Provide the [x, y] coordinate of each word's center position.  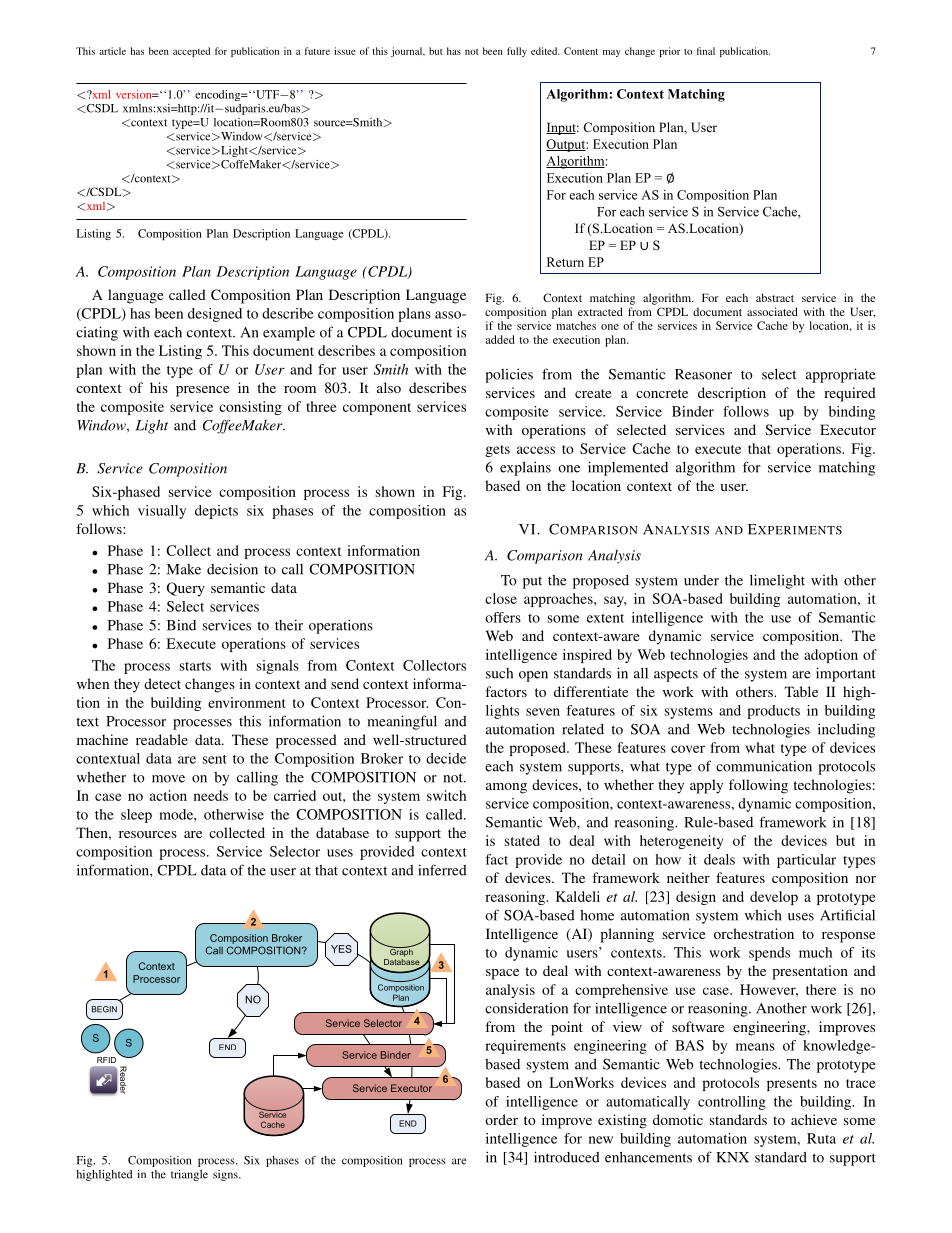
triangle [189, 1175]
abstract [775, 297]
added [500, 339]
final [706, 51]
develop [774, 898]
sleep [136, 816]
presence [202, 391]
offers [503, 617]
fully [517, 52]
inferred [442, 870]
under [701, 580]
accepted [191, 52]
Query [186, 589]
